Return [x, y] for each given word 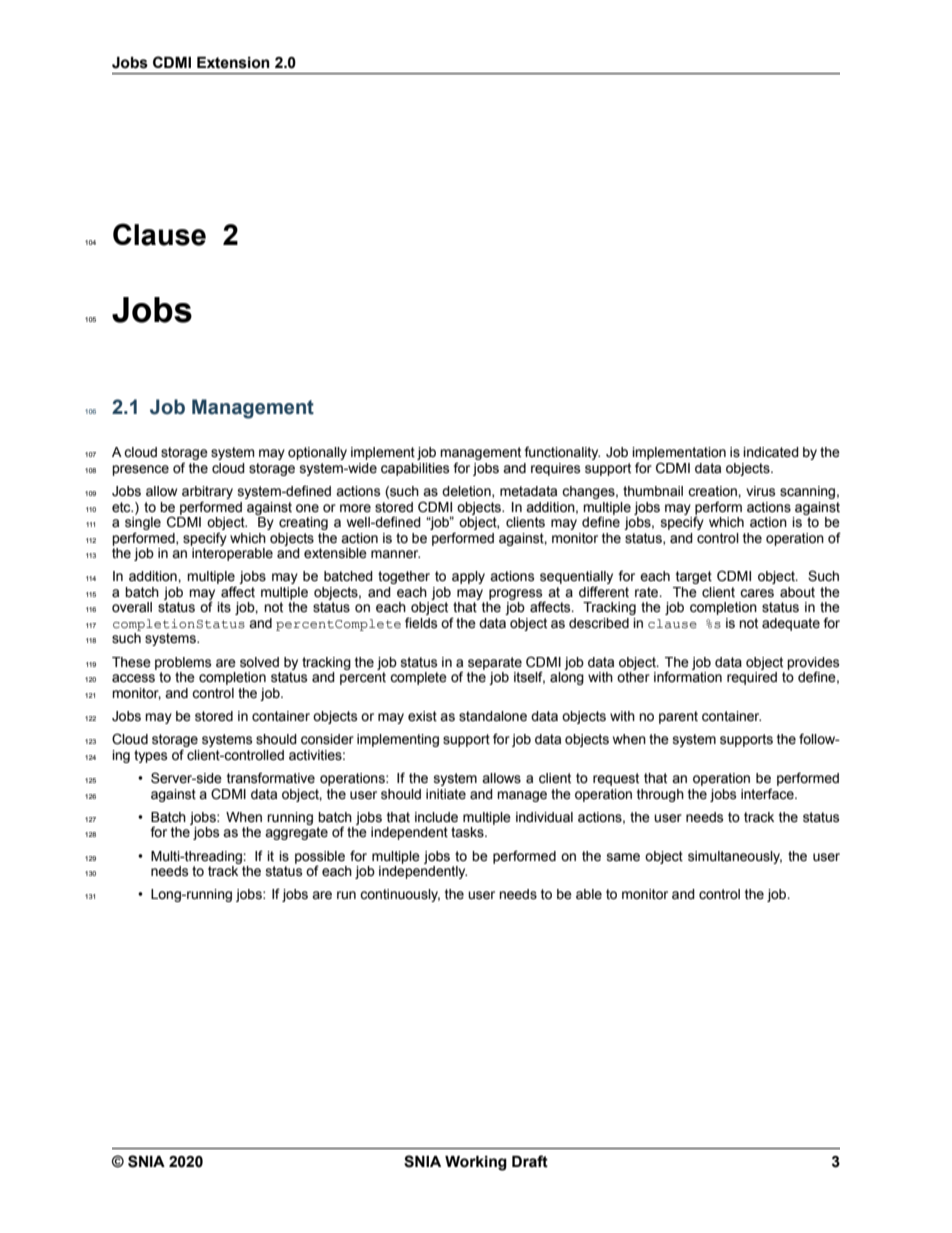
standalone [493, 716]
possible [320, 858]
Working [476, 1163]
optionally [317, 453]
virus [760, 491]
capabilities [415, 469]
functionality [562, 453]
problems [183, 663]
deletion [467, 492]
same [623, 857]
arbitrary [207, 492]
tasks [468, 832]
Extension [233, 63]
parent [678, 717]
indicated [771, 452]
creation [713, 491]
